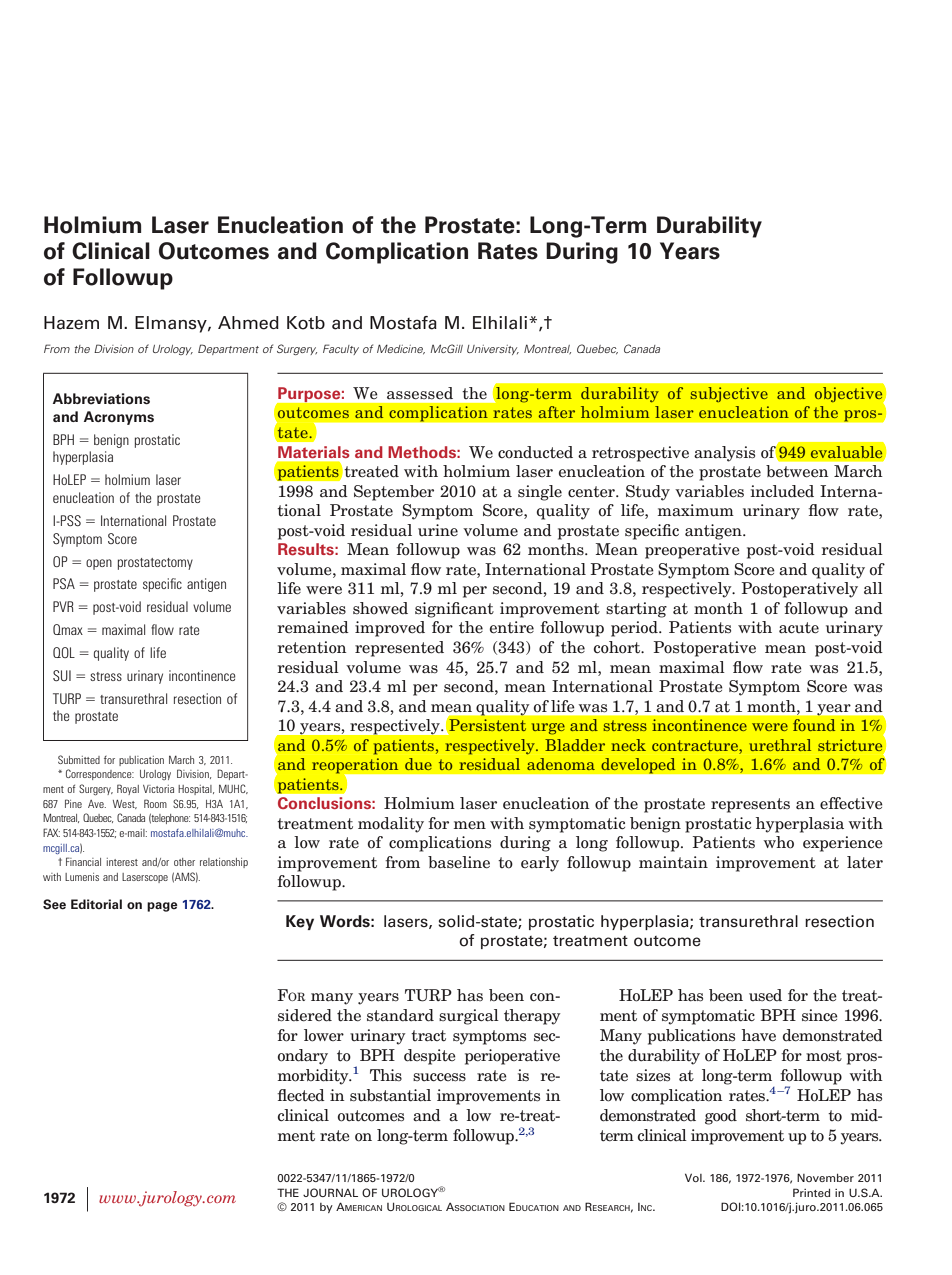 This screenshot has width=952, height=1275. I want to click on JOURNAL, so click(330, 1192).
